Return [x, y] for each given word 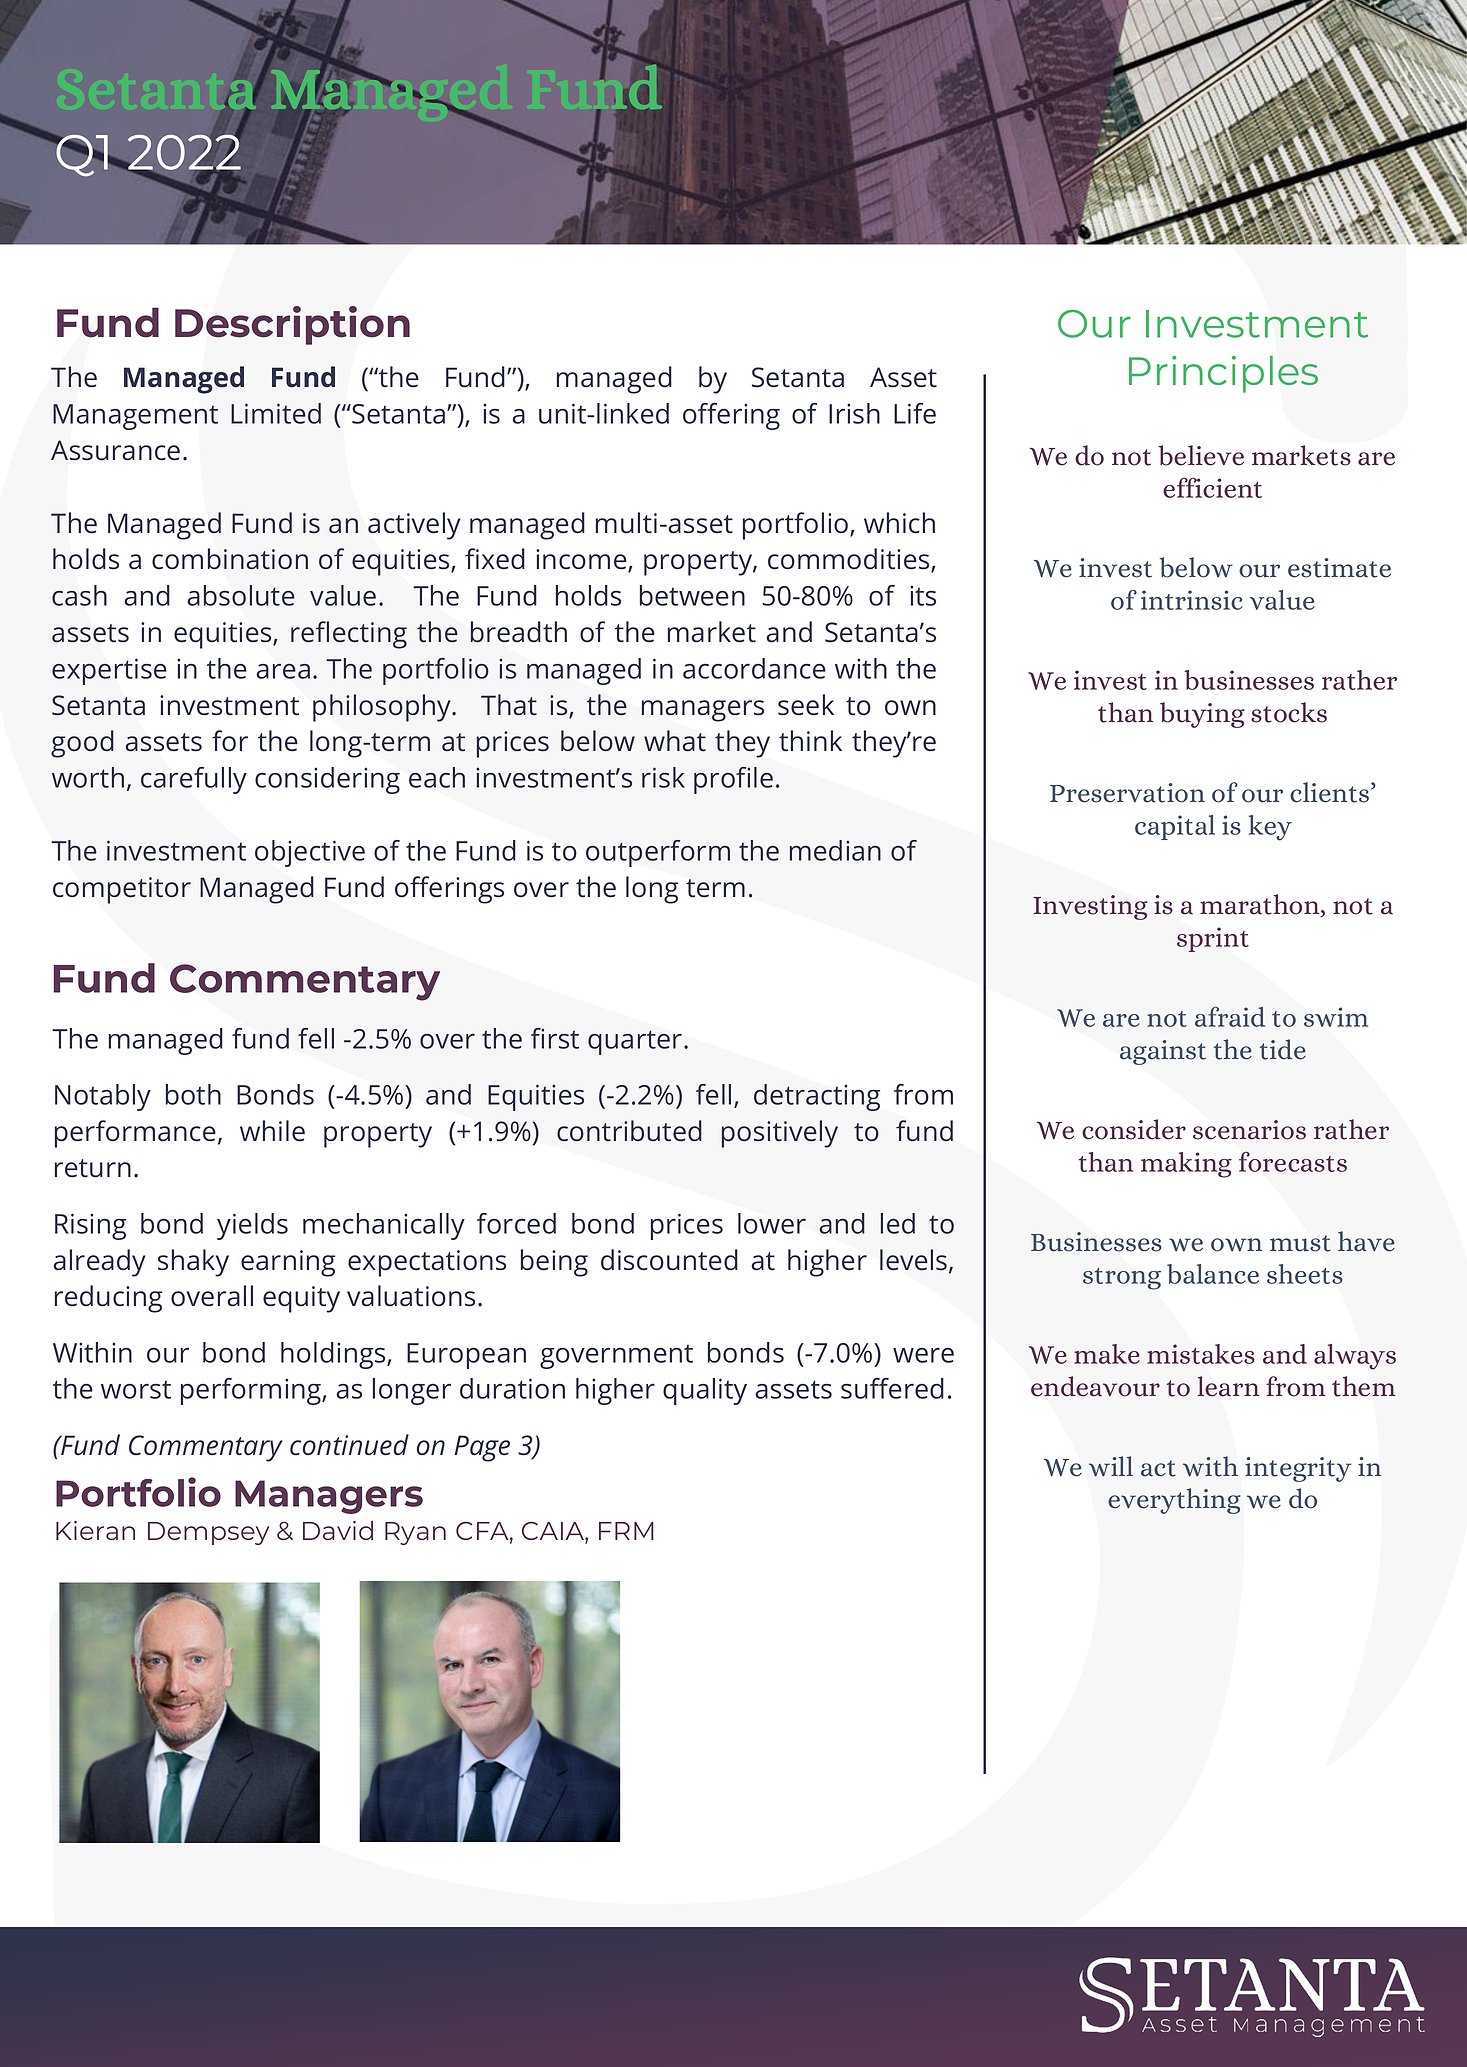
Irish [854, 413]
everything [1174, 1501]
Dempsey [208, 1533]
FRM [626, 1531]
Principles [1223, 374]
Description [292, 325]
